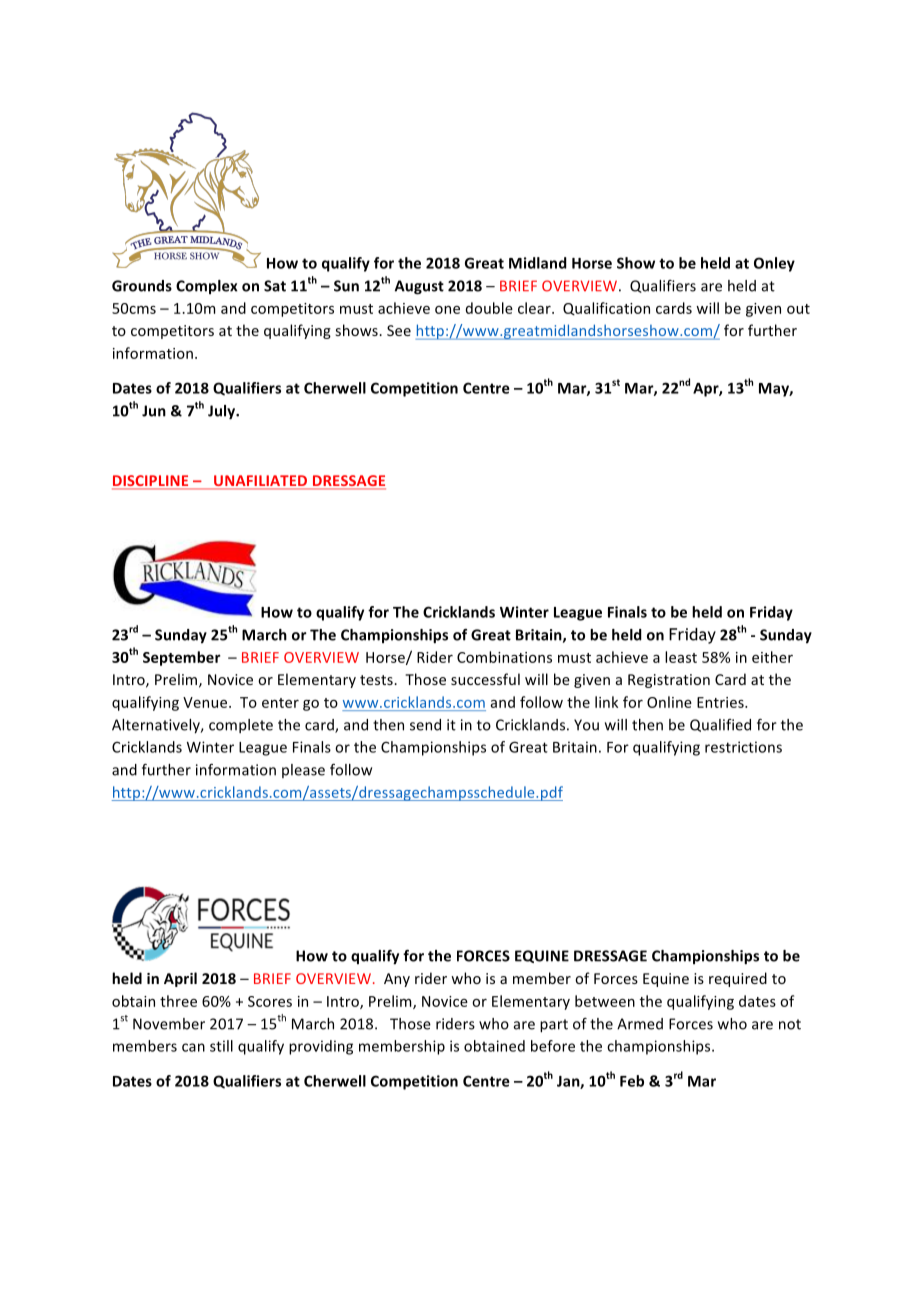 This screenshot has height=1308, width=924. I want to click on double, so click(489, 308).
